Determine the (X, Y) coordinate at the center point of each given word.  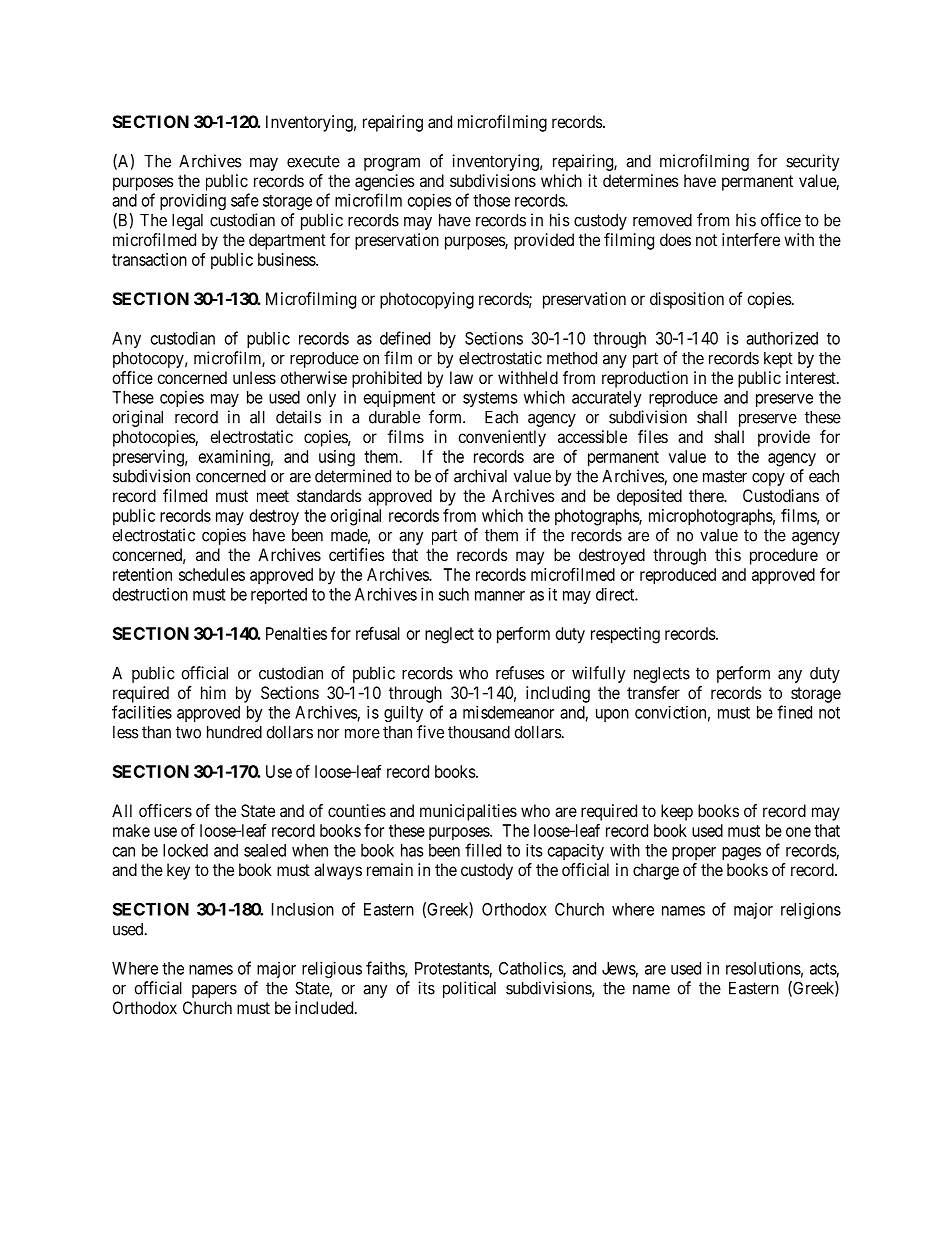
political (469, 989)
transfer (653, 692)
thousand (479, 732)
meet (273, 496)
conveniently (502, 438)
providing (193, 202)
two (188, 732)
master (725, 476)
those (491, 200)
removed (662, 220)
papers (214, 991)
